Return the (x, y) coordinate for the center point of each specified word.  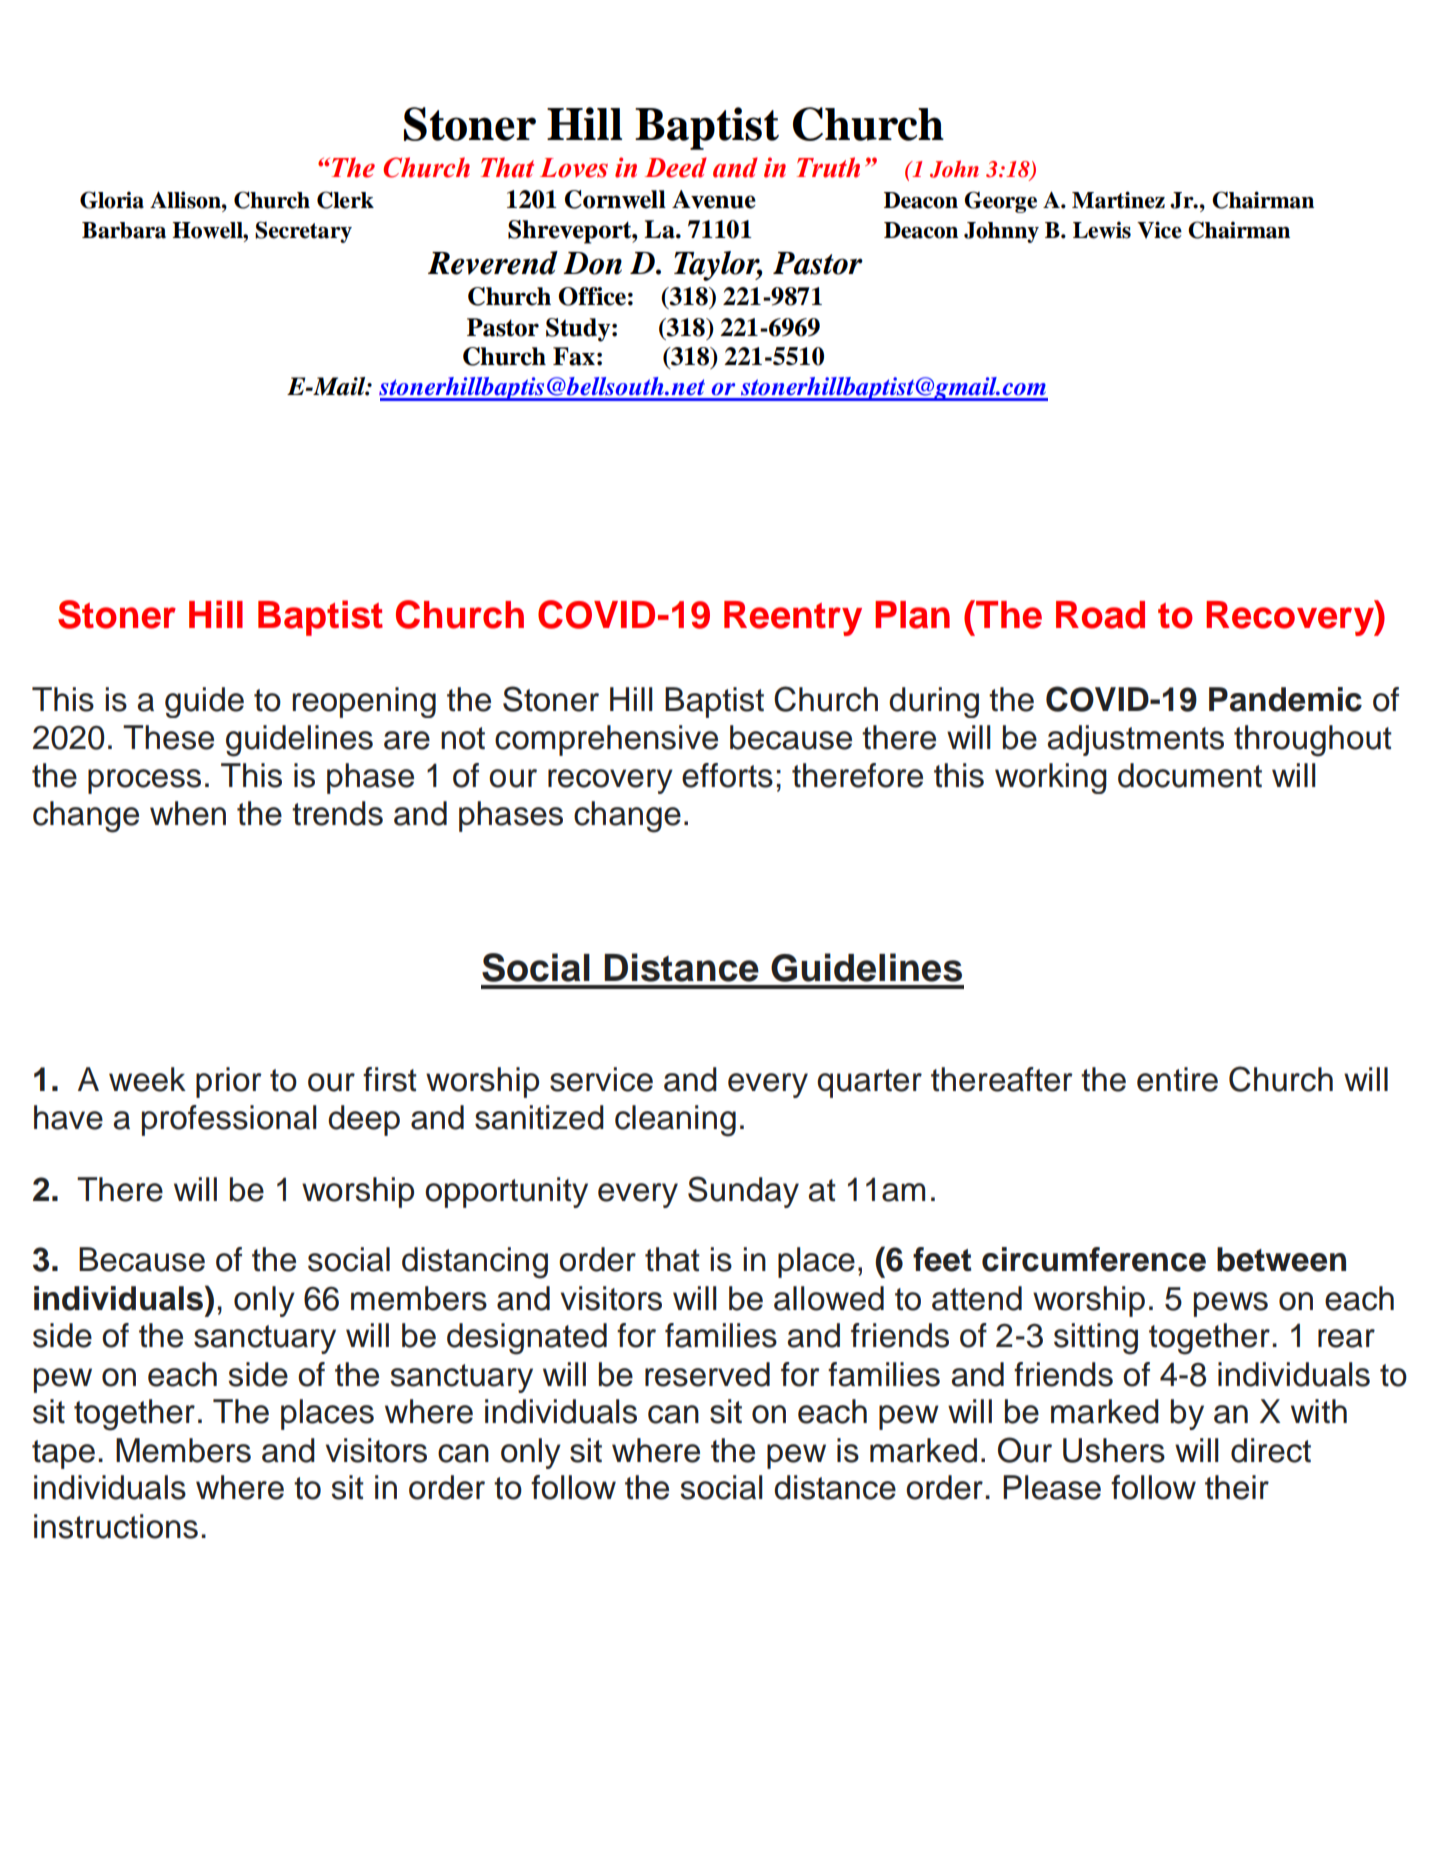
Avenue (714, 199)
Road (1100, 615)
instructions (116, 1526)
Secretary (303, 232)
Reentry (793, 618)
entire (1177, 1079)
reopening (364, 702)
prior (229, 1082)
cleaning (675, 1121)
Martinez (1118, 200)
